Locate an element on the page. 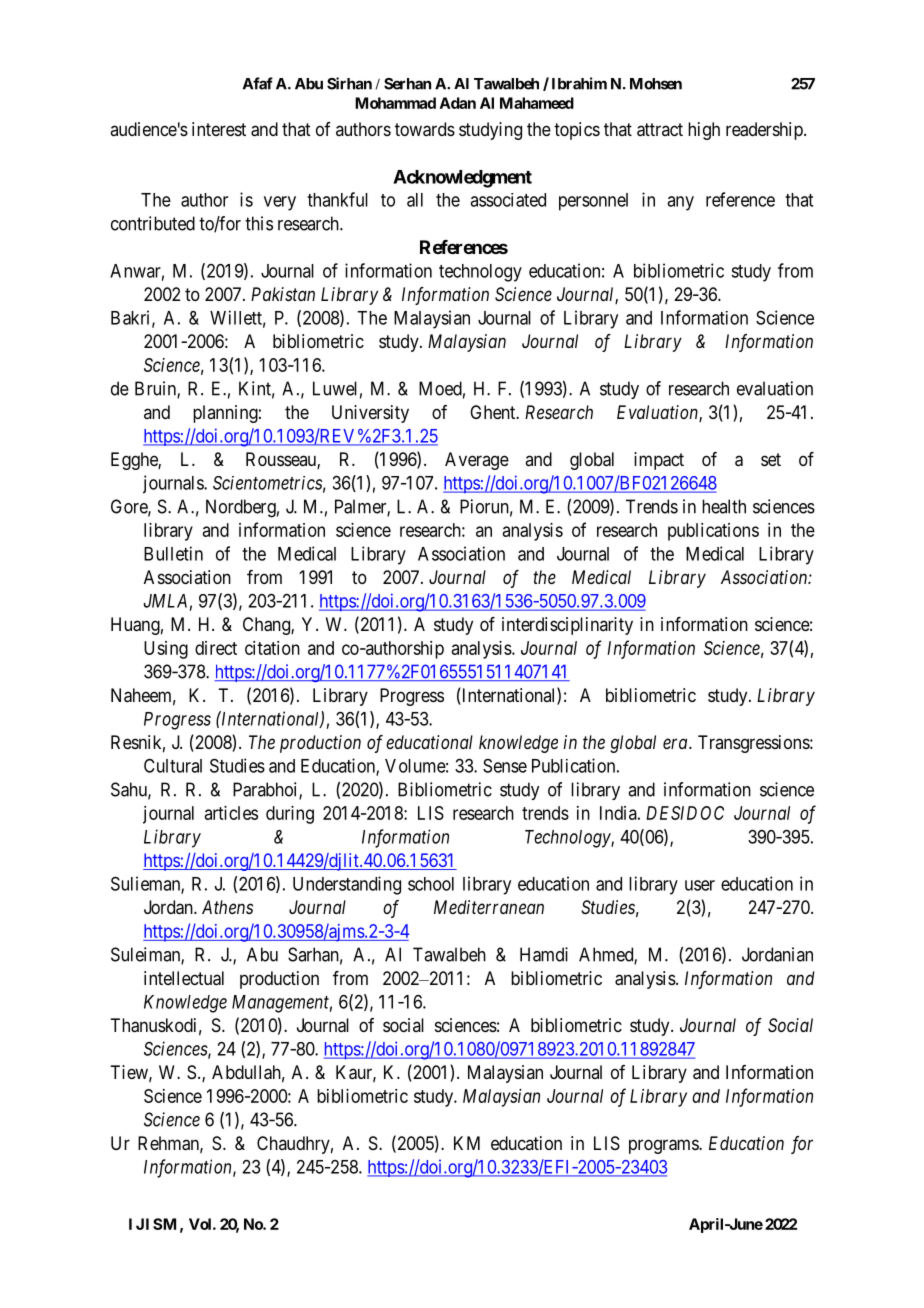 This document has width=924, height=1308. direct is located at coordinates (216, 648).
